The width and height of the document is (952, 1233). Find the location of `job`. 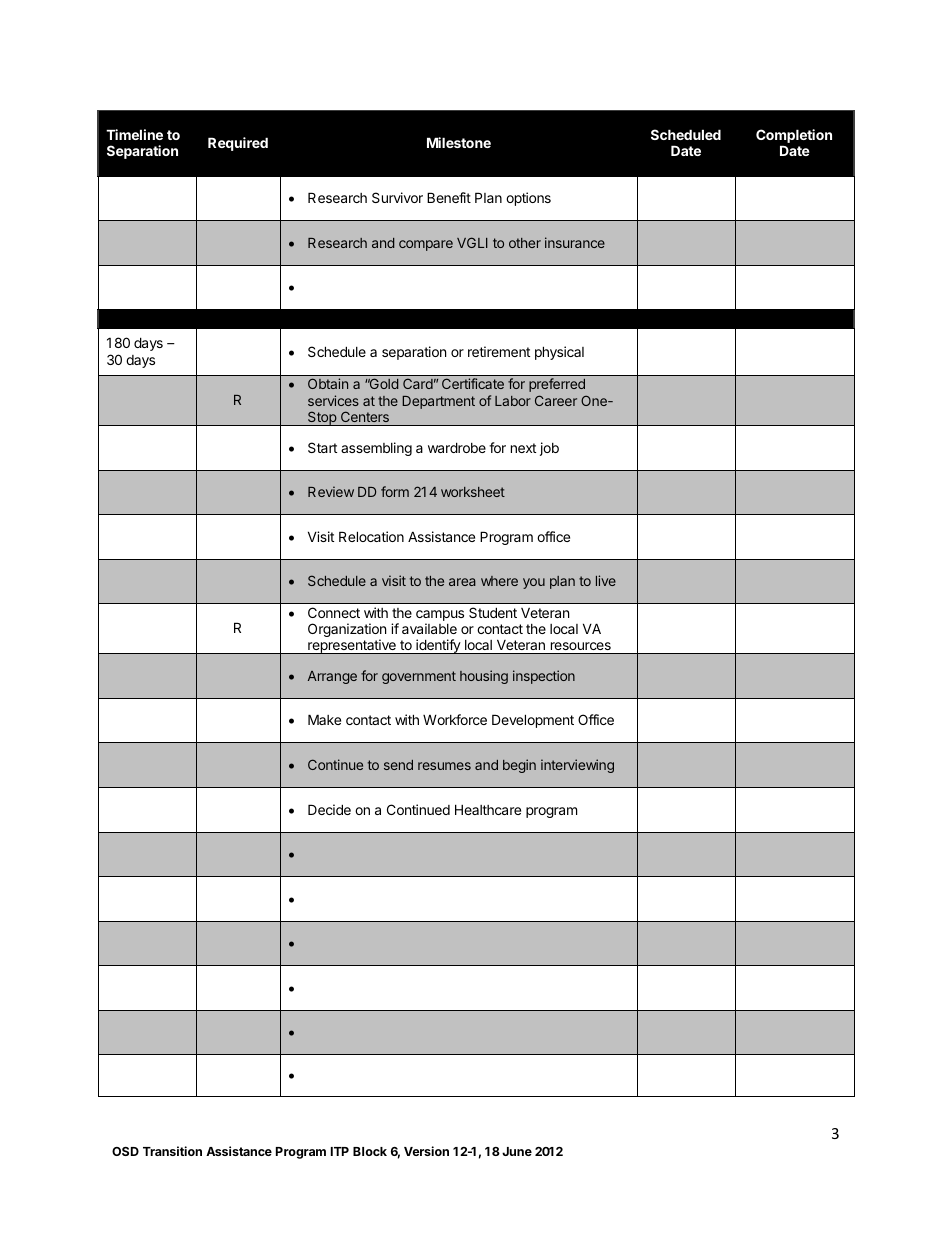

job is located at coordinates (549, 449).
